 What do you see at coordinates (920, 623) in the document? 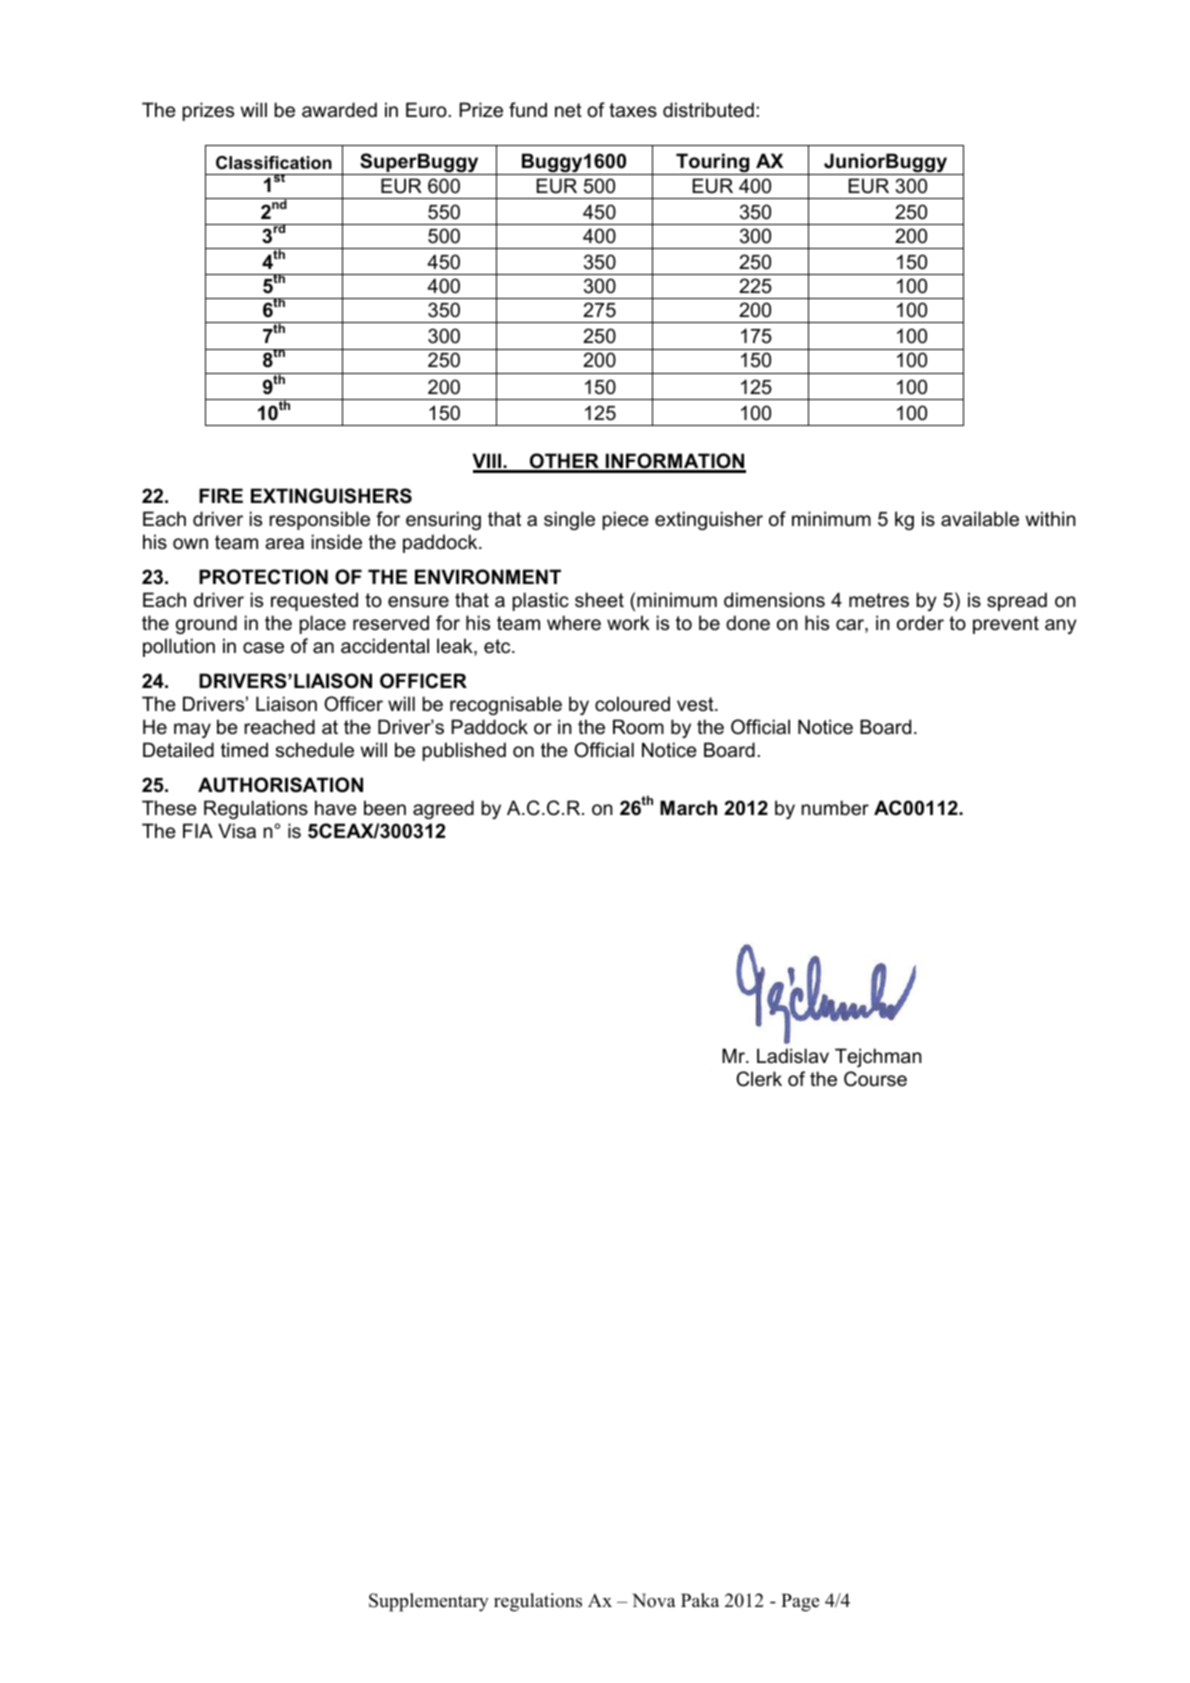
I see `order` at bounding box center [920, 623].
